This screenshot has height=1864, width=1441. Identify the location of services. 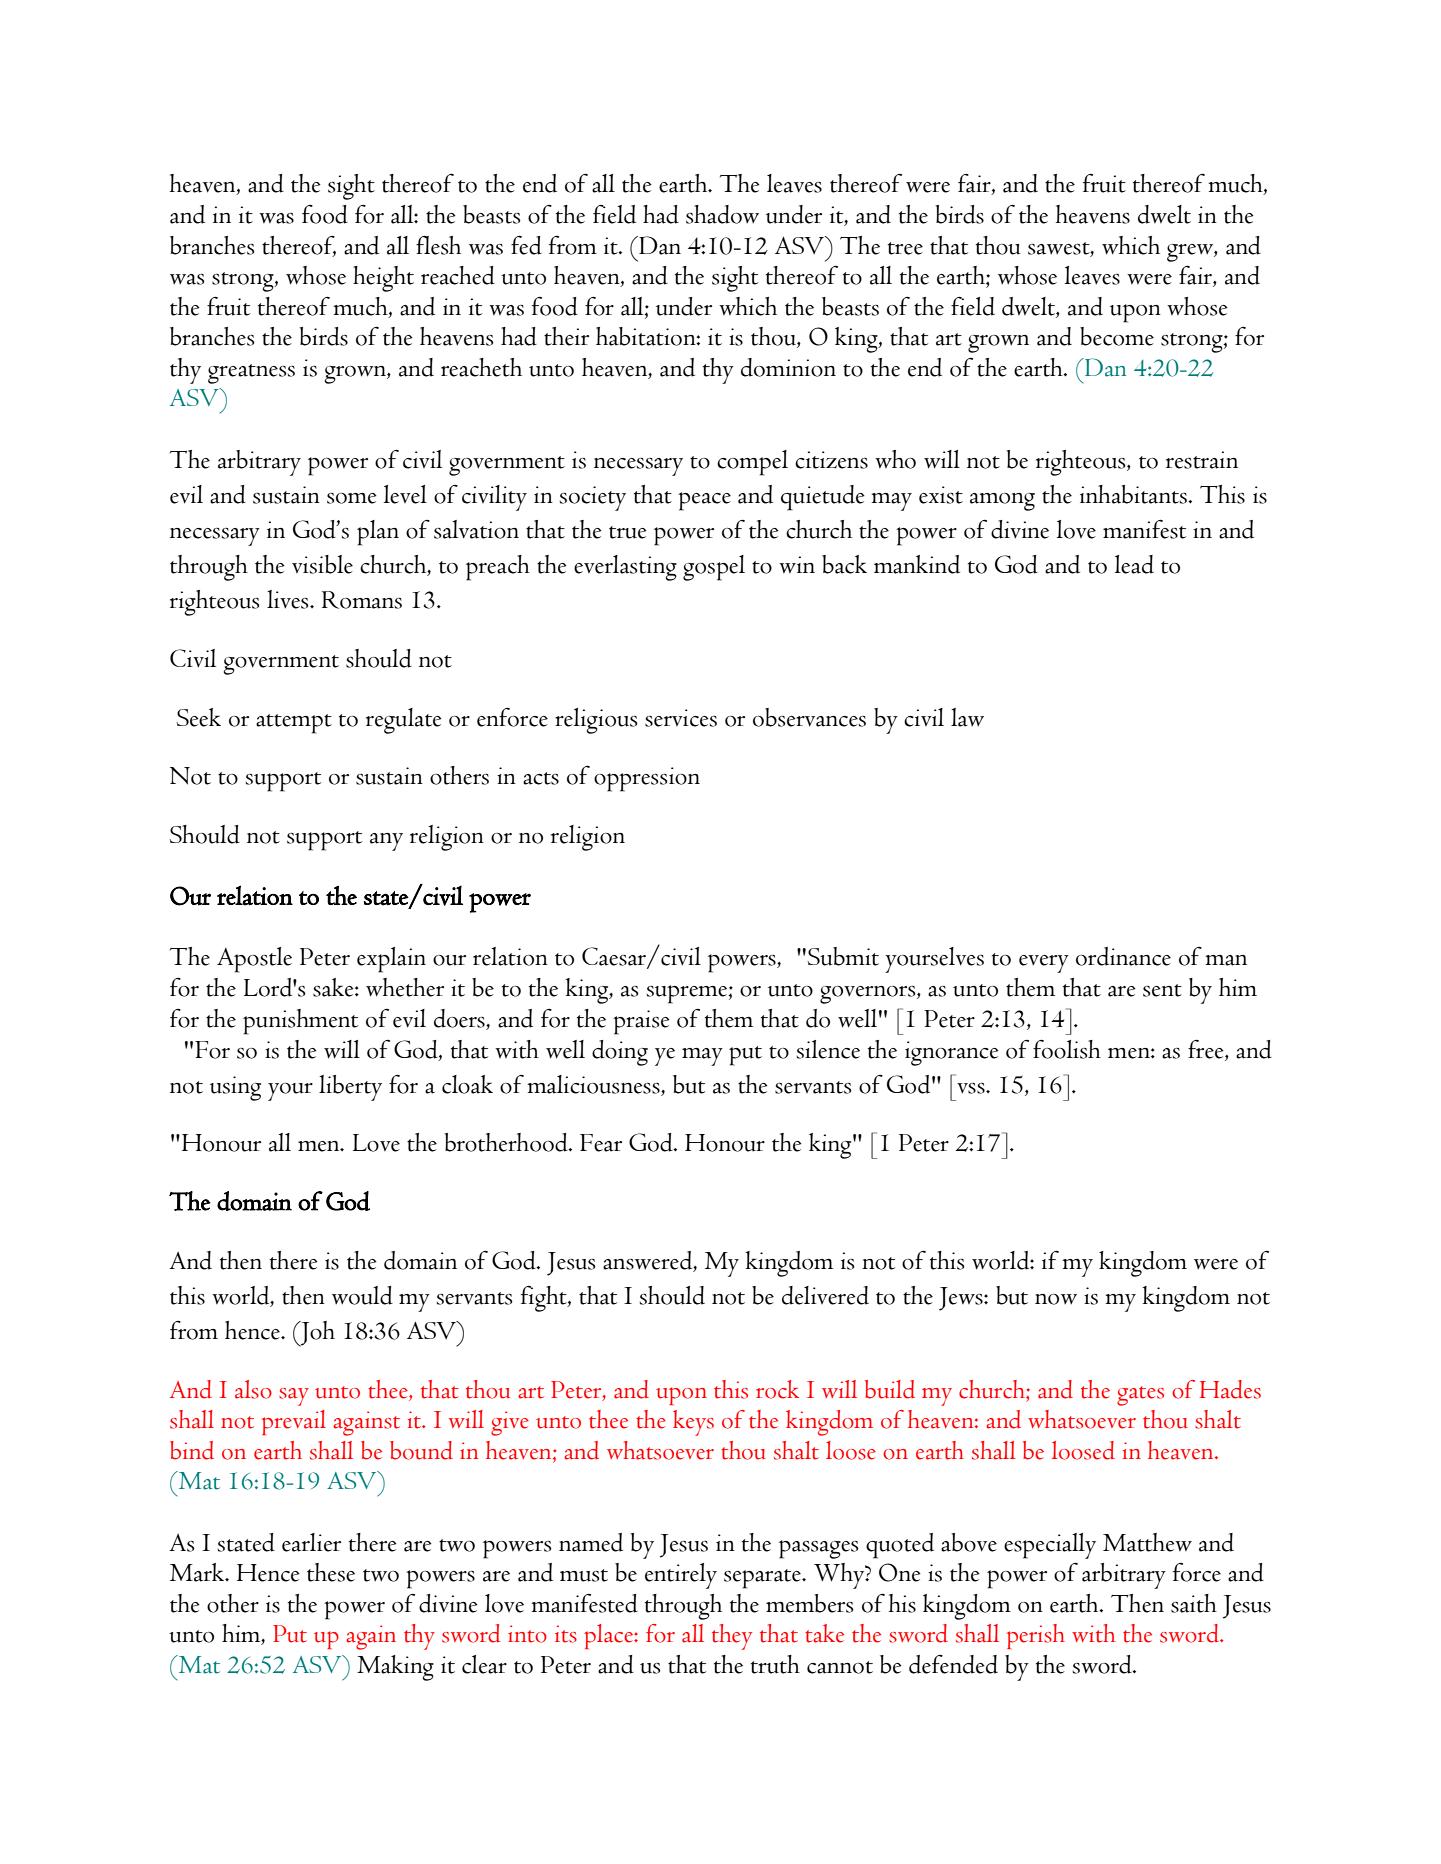
(681, 718).
